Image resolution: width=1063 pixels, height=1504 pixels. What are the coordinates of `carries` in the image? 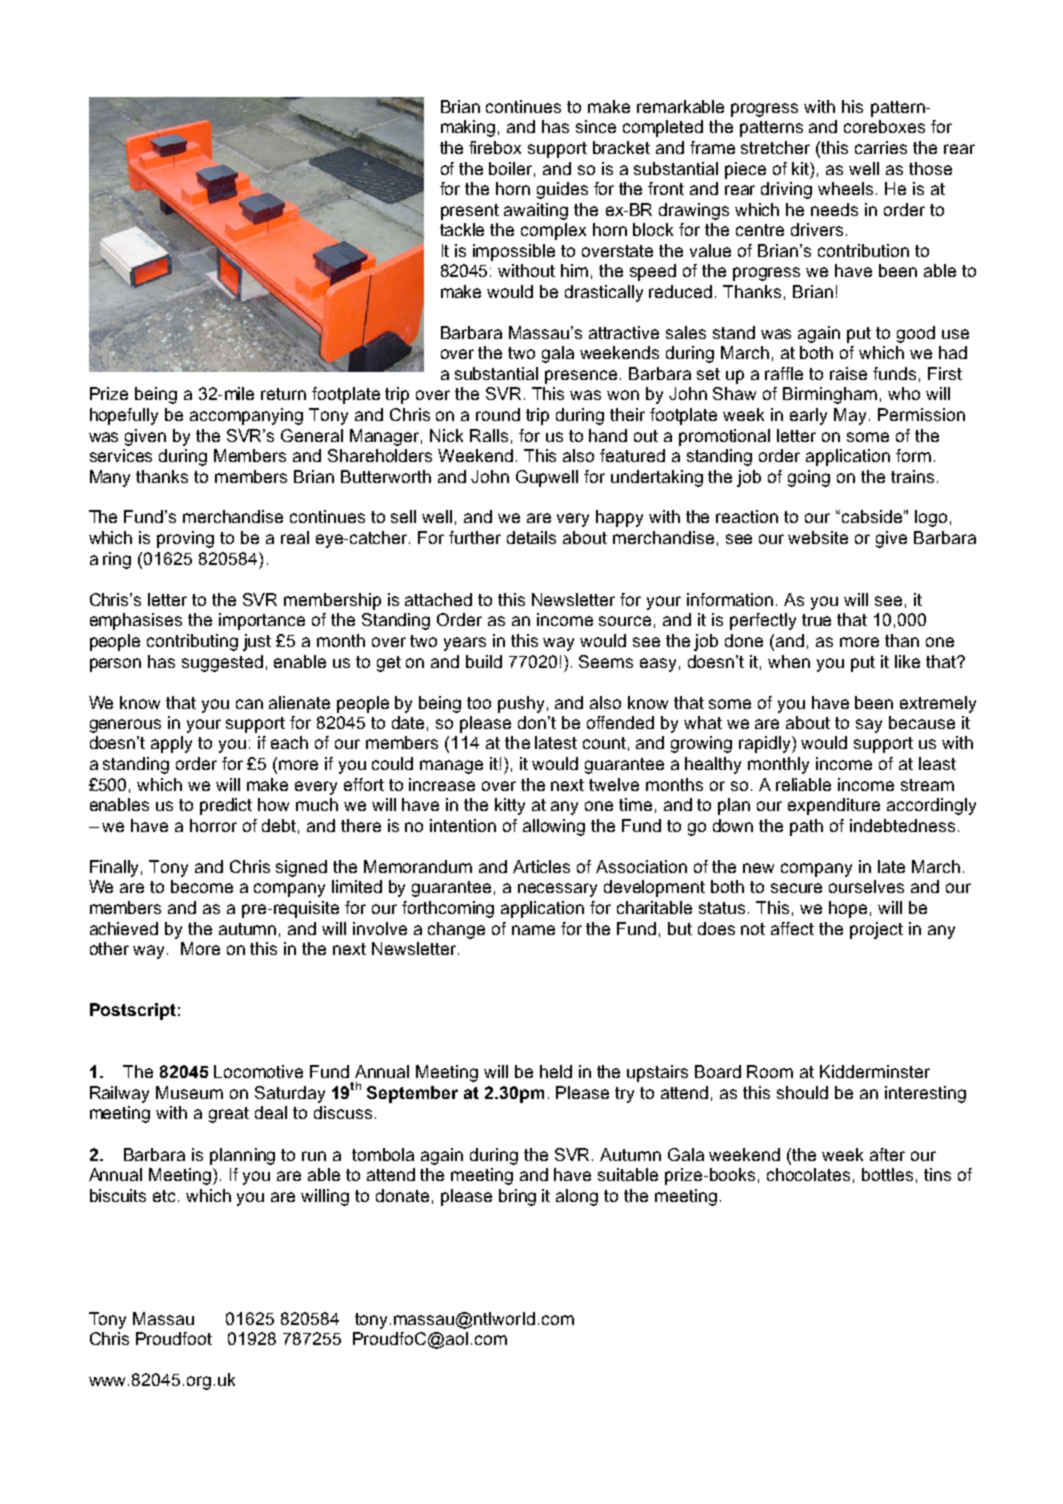 It's located at (881, 147).
